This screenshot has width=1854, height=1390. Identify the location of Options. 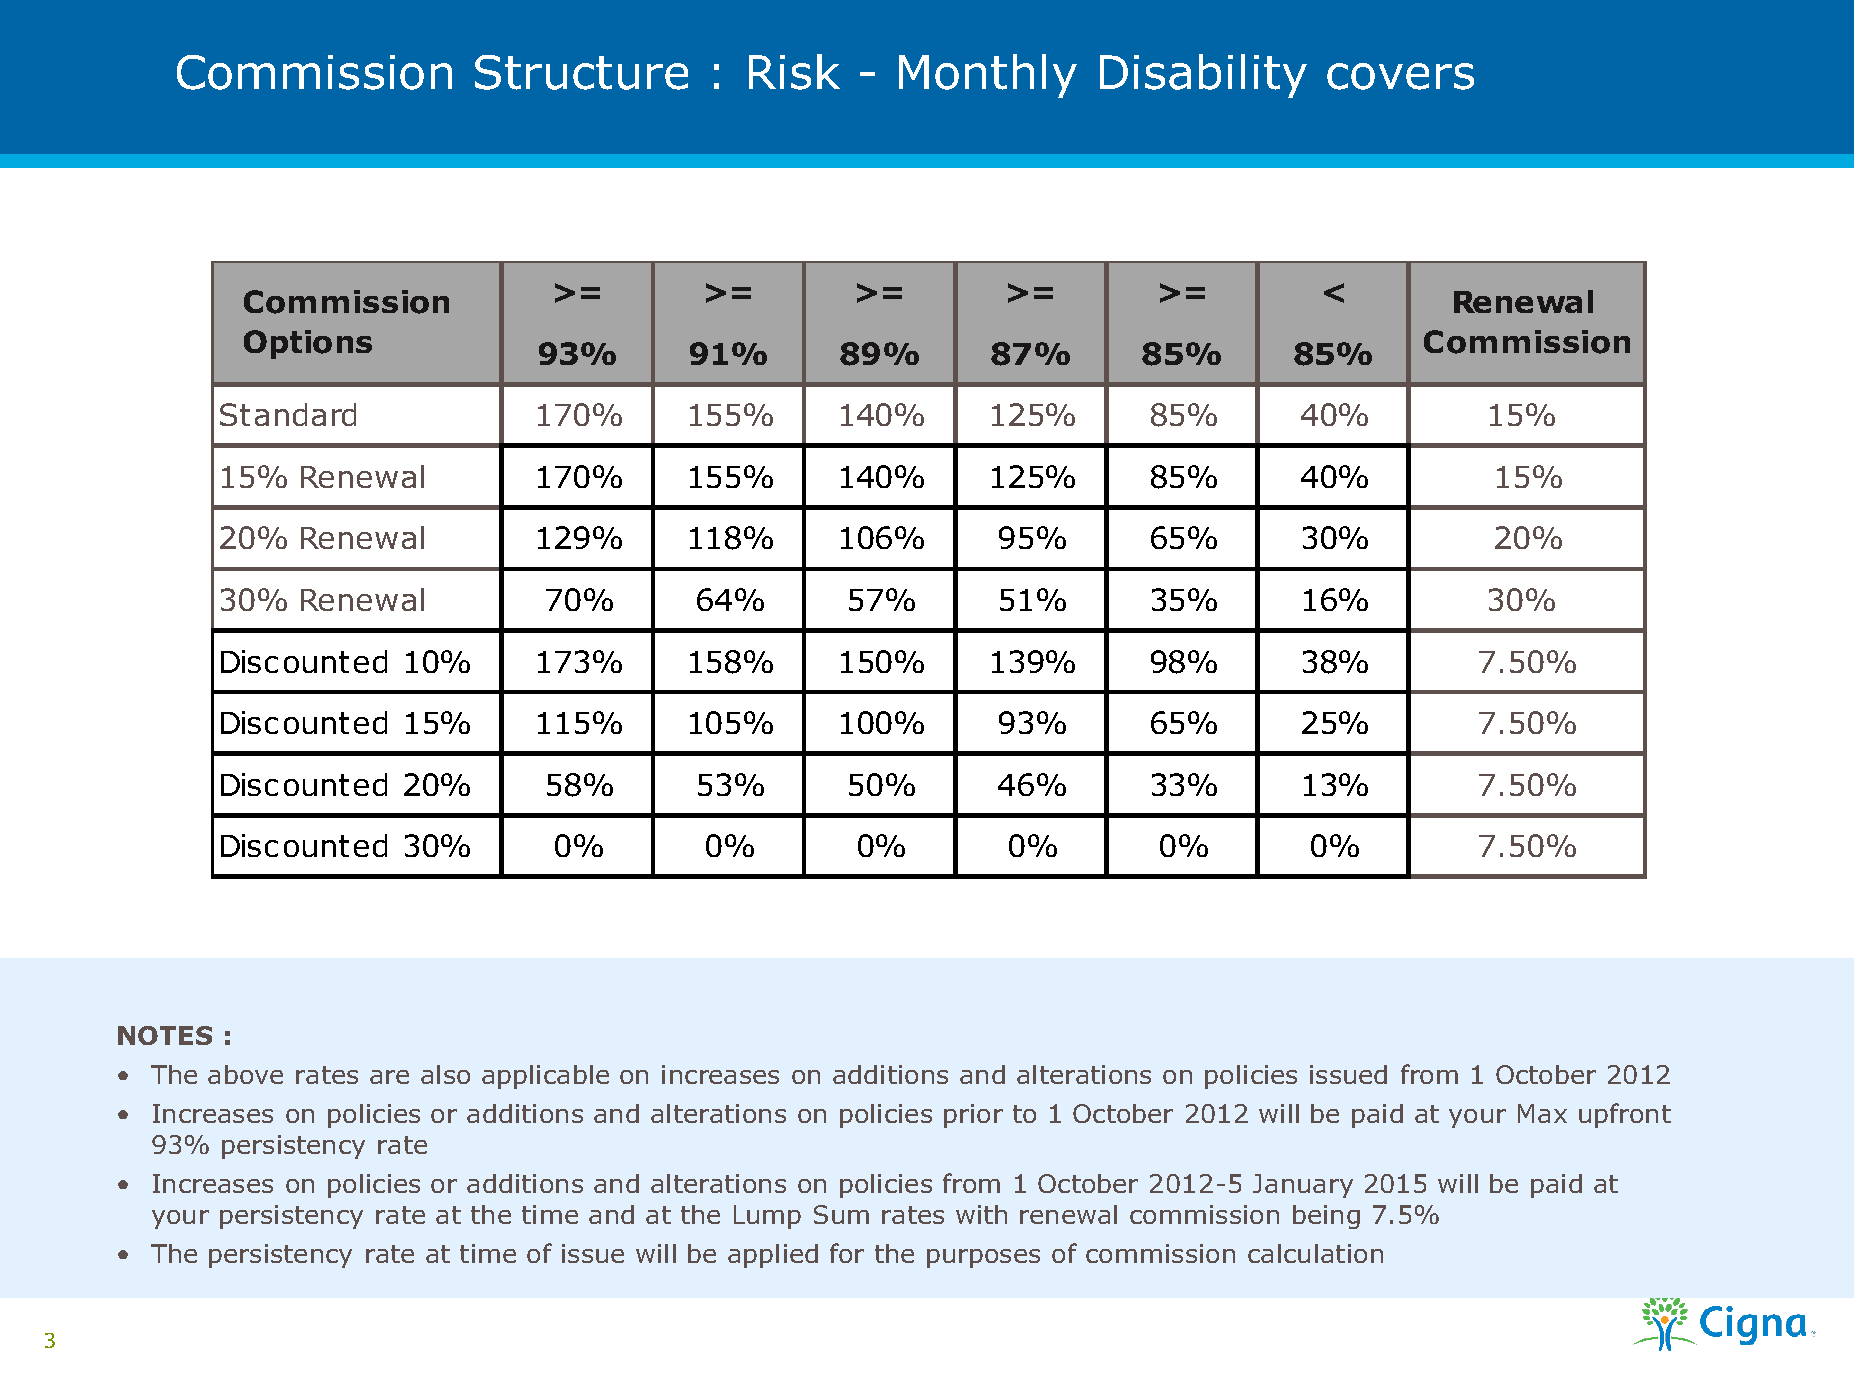
(308, 344).
